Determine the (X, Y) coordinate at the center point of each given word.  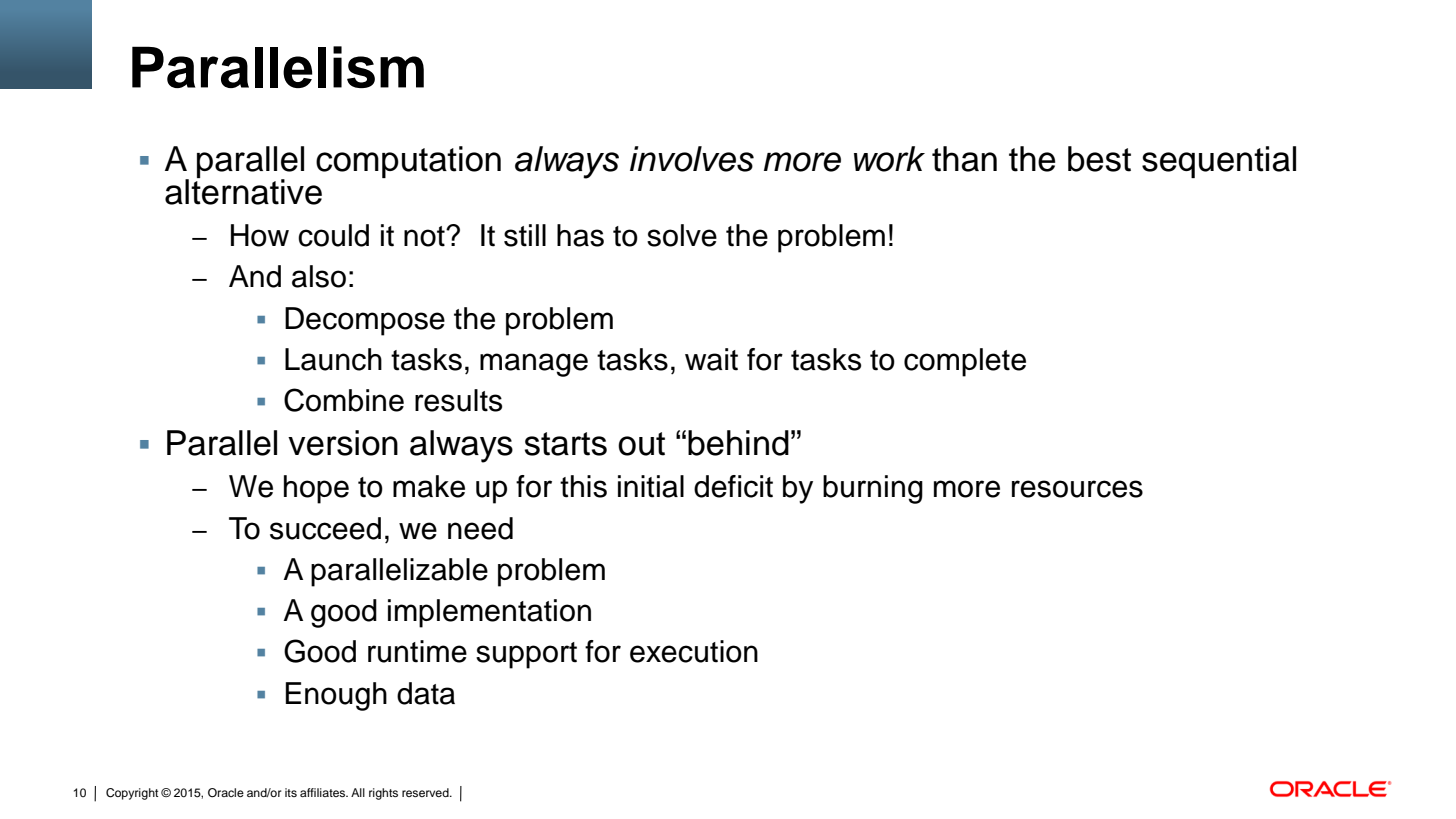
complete (965, 362)
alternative (243, 191)
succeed (325, 528)
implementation (489, 613)
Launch (333, 359)
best (1099, 159)
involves (692, 159)
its (291, 792)
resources (1077, 489)
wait (711, 359)
